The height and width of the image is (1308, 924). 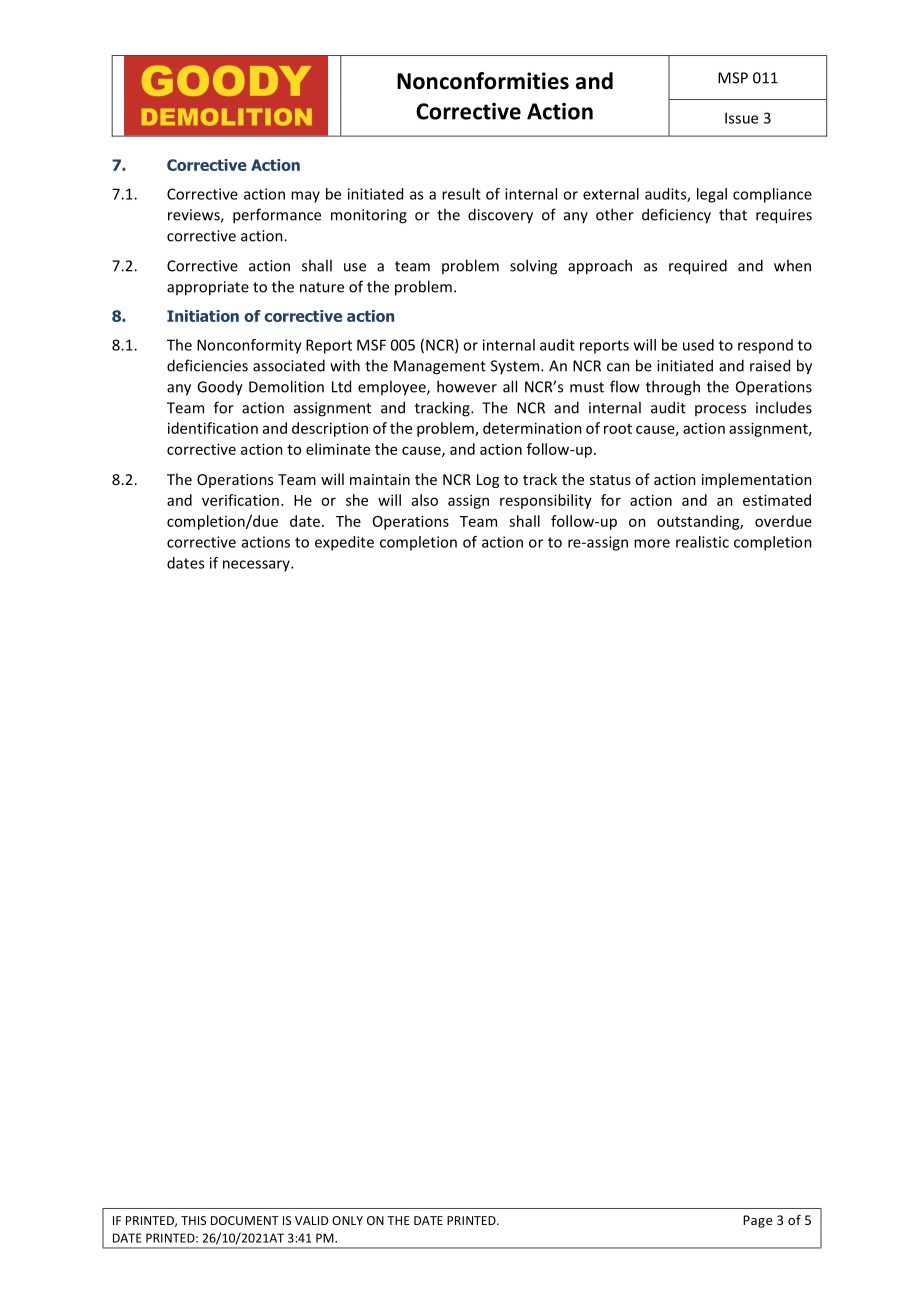 I want to click on necessary, so click(x=257, y=566).
